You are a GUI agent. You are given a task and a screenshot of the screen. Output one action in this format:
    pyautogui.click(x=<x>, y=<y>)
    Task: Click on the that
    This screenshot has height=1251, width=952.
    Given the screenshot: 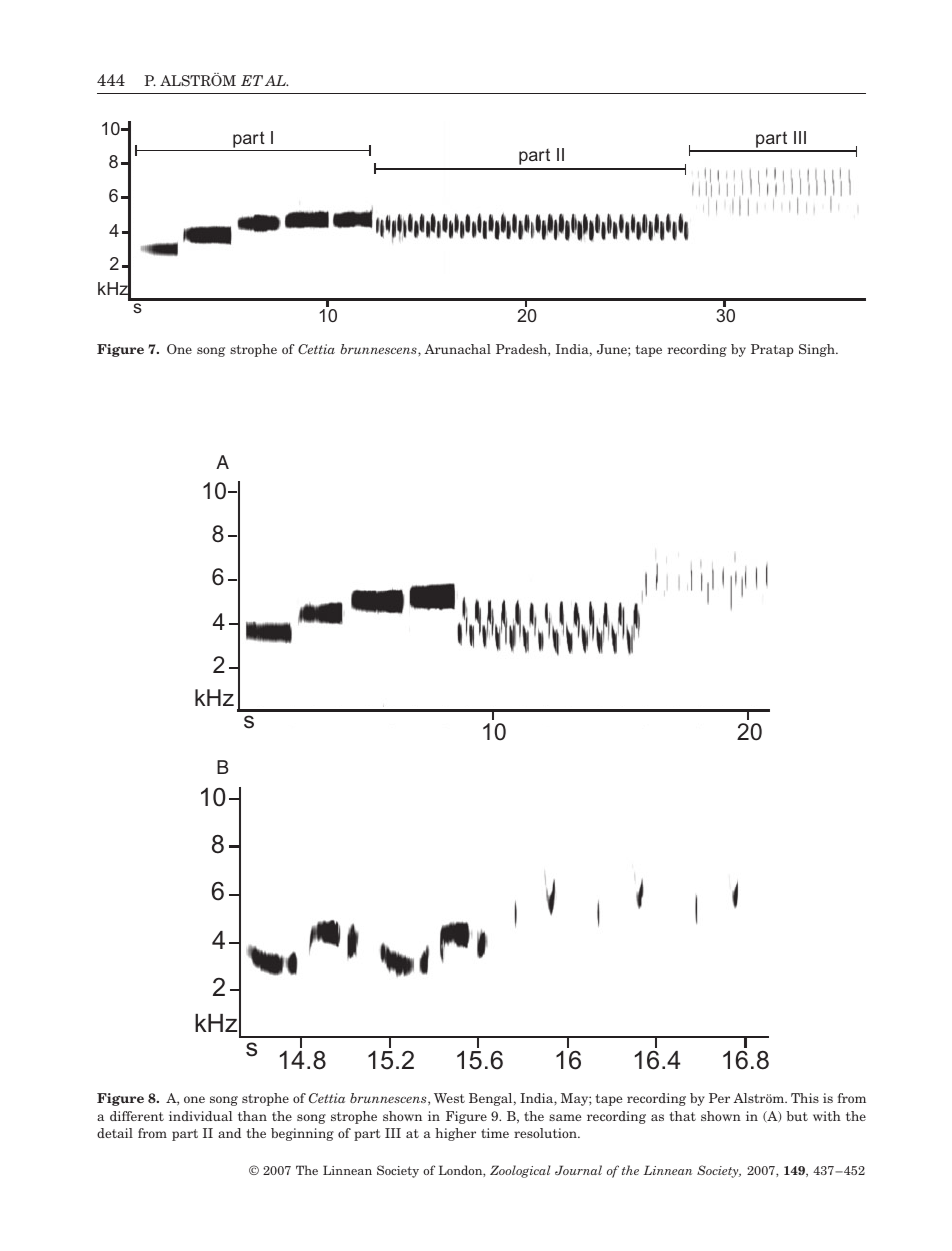 What is the action you would take?
    pyautogui.click(x=683, y=1116)
